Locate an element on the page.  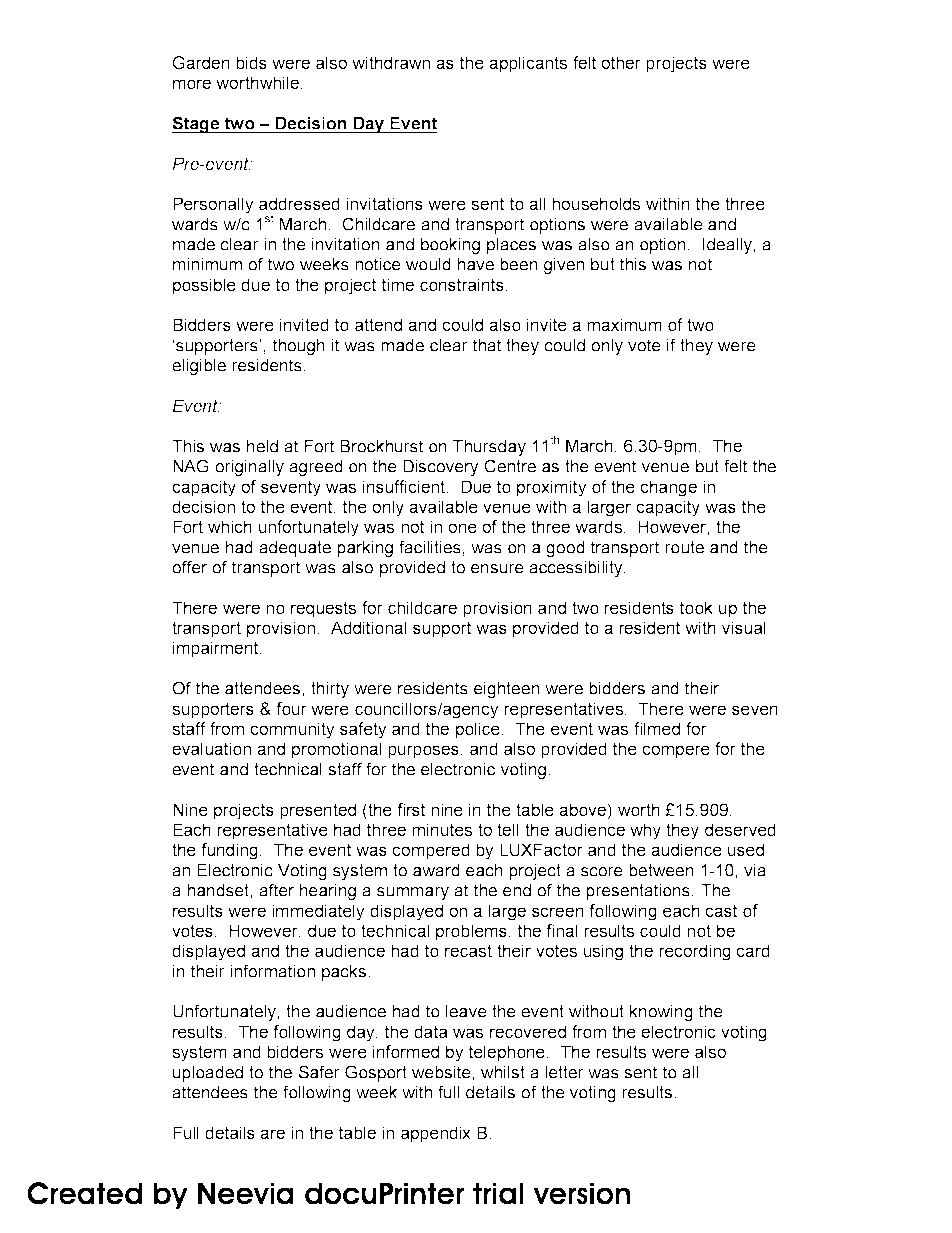
though is located at coordinates (299, 347).
